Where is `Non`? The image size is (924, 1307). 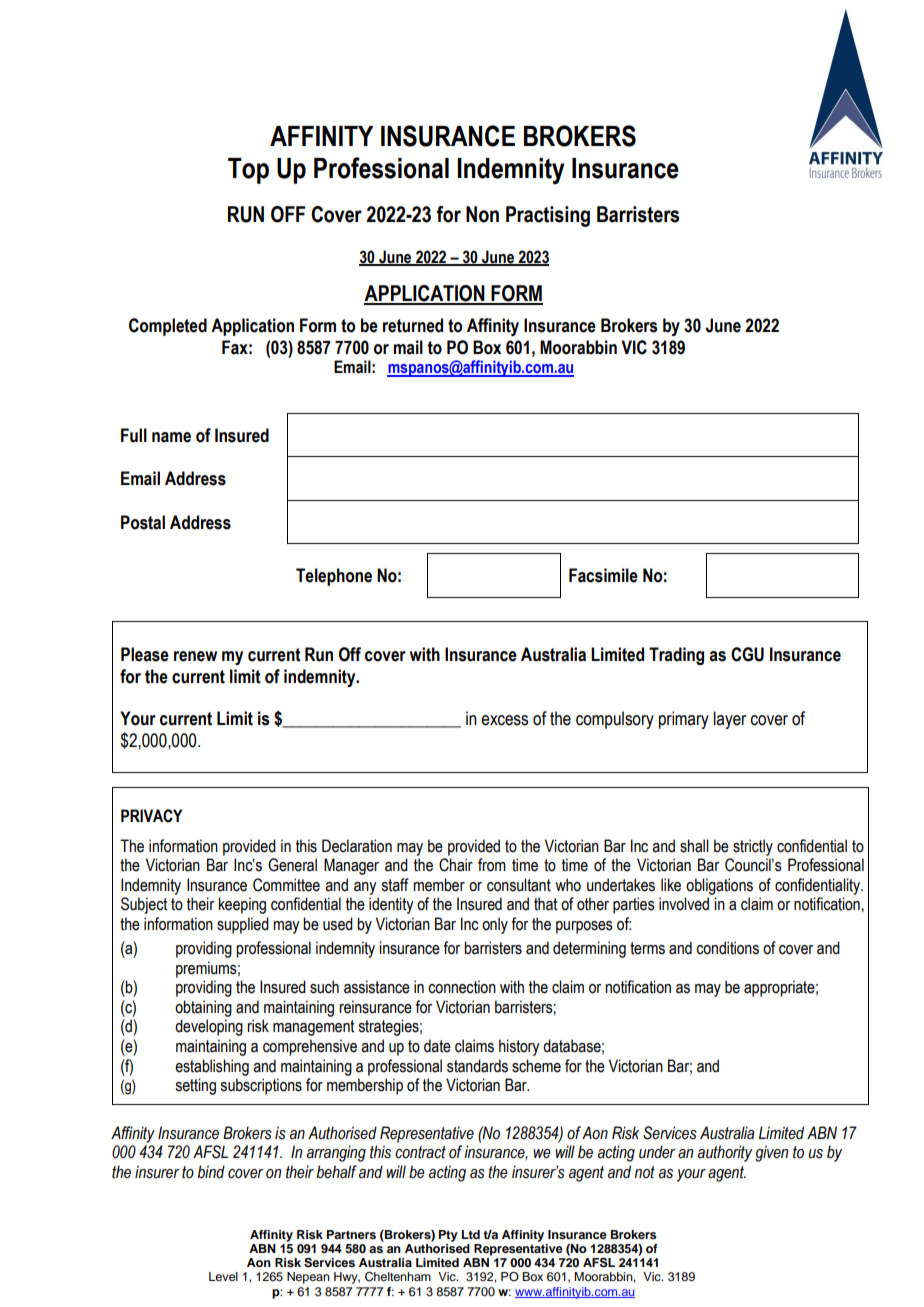
Non is located at coordinates (482, 214).
